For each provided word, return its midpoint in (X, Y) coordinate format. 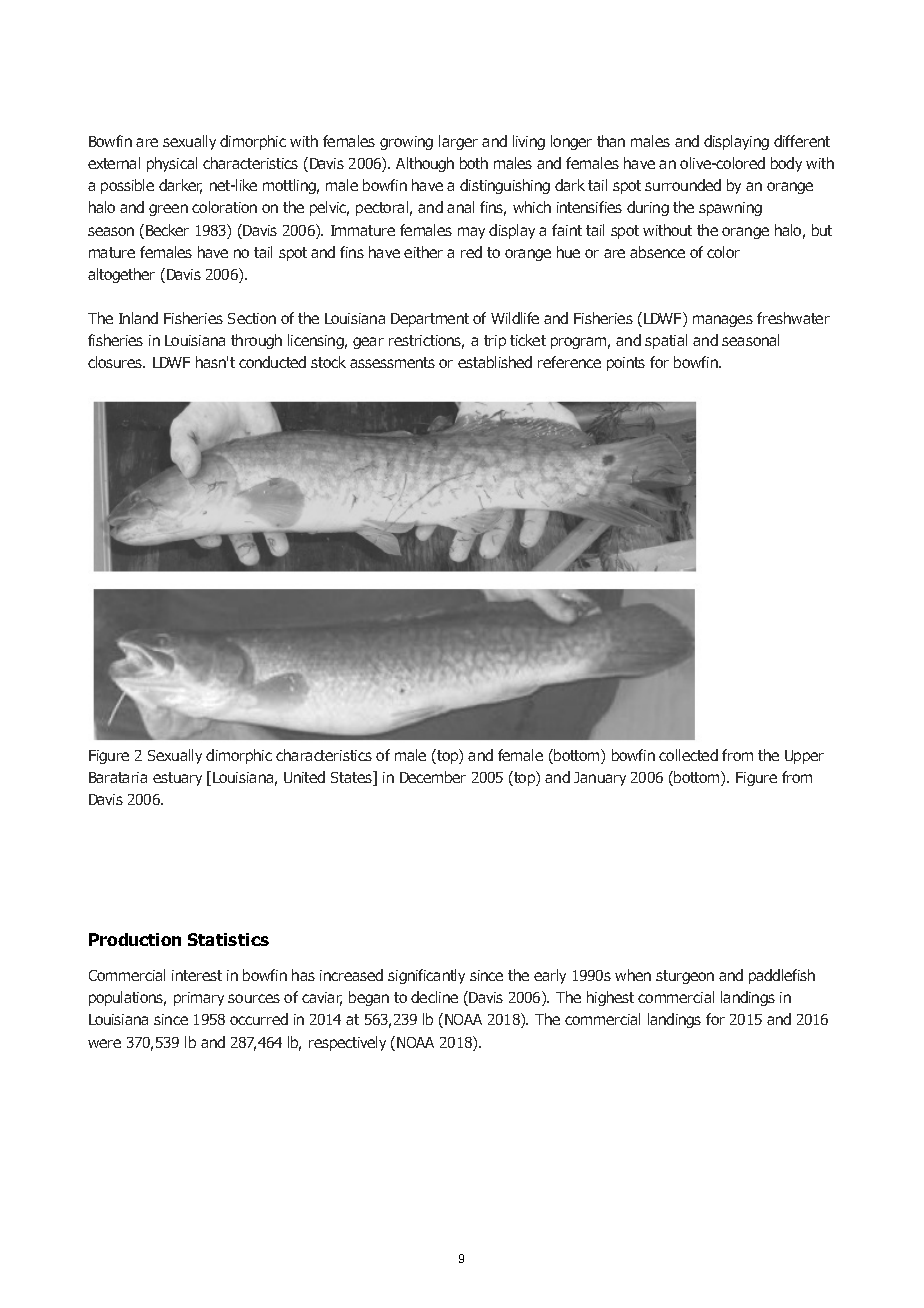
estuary (177, 779)
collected (688, 755)
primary (199, 999)
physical (172, 164)
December (433, 777)
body (786, 164)
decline (434, 997)
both (474, 163)
